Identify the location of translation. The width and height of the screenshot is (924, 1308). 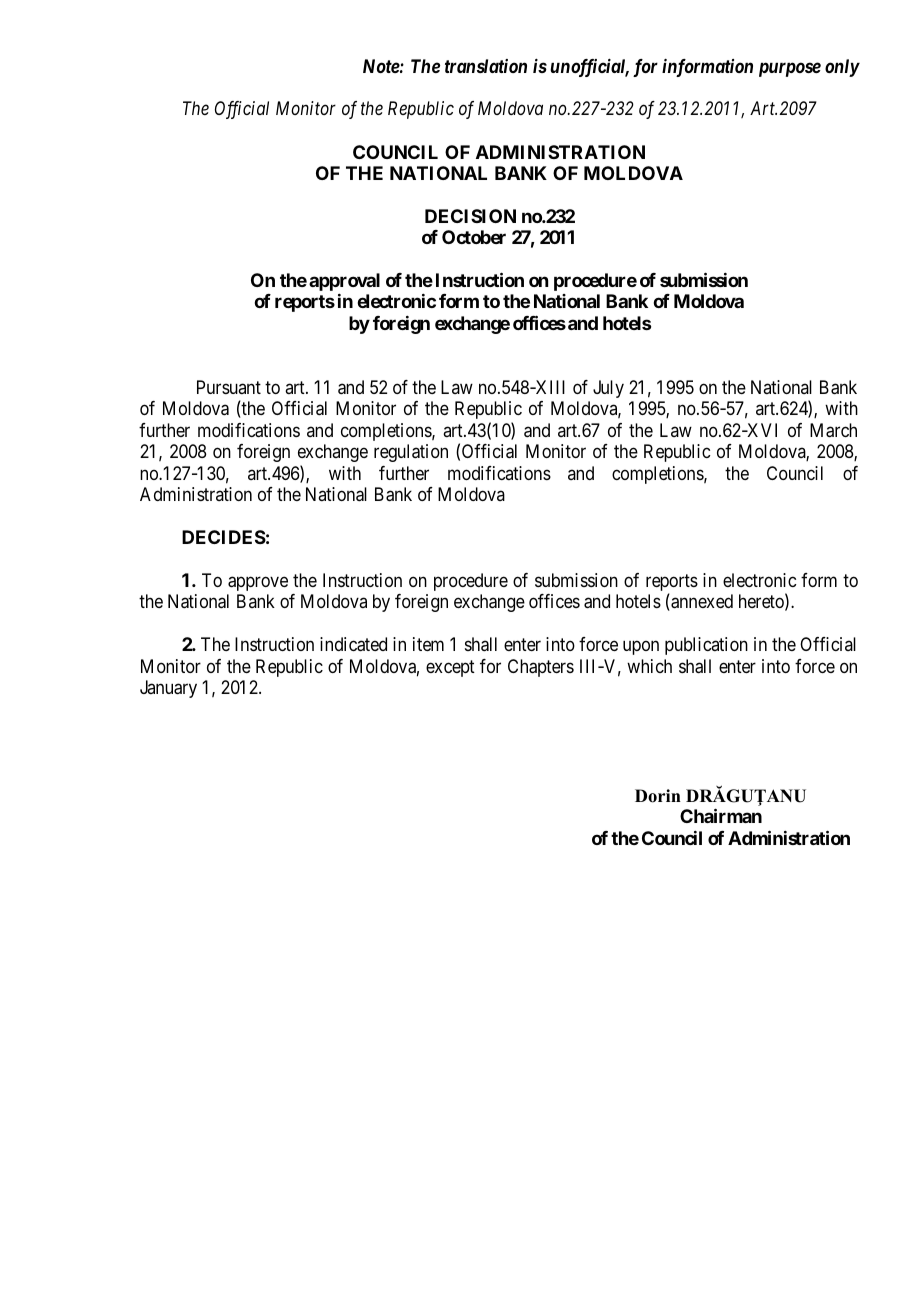
(486, 66).
